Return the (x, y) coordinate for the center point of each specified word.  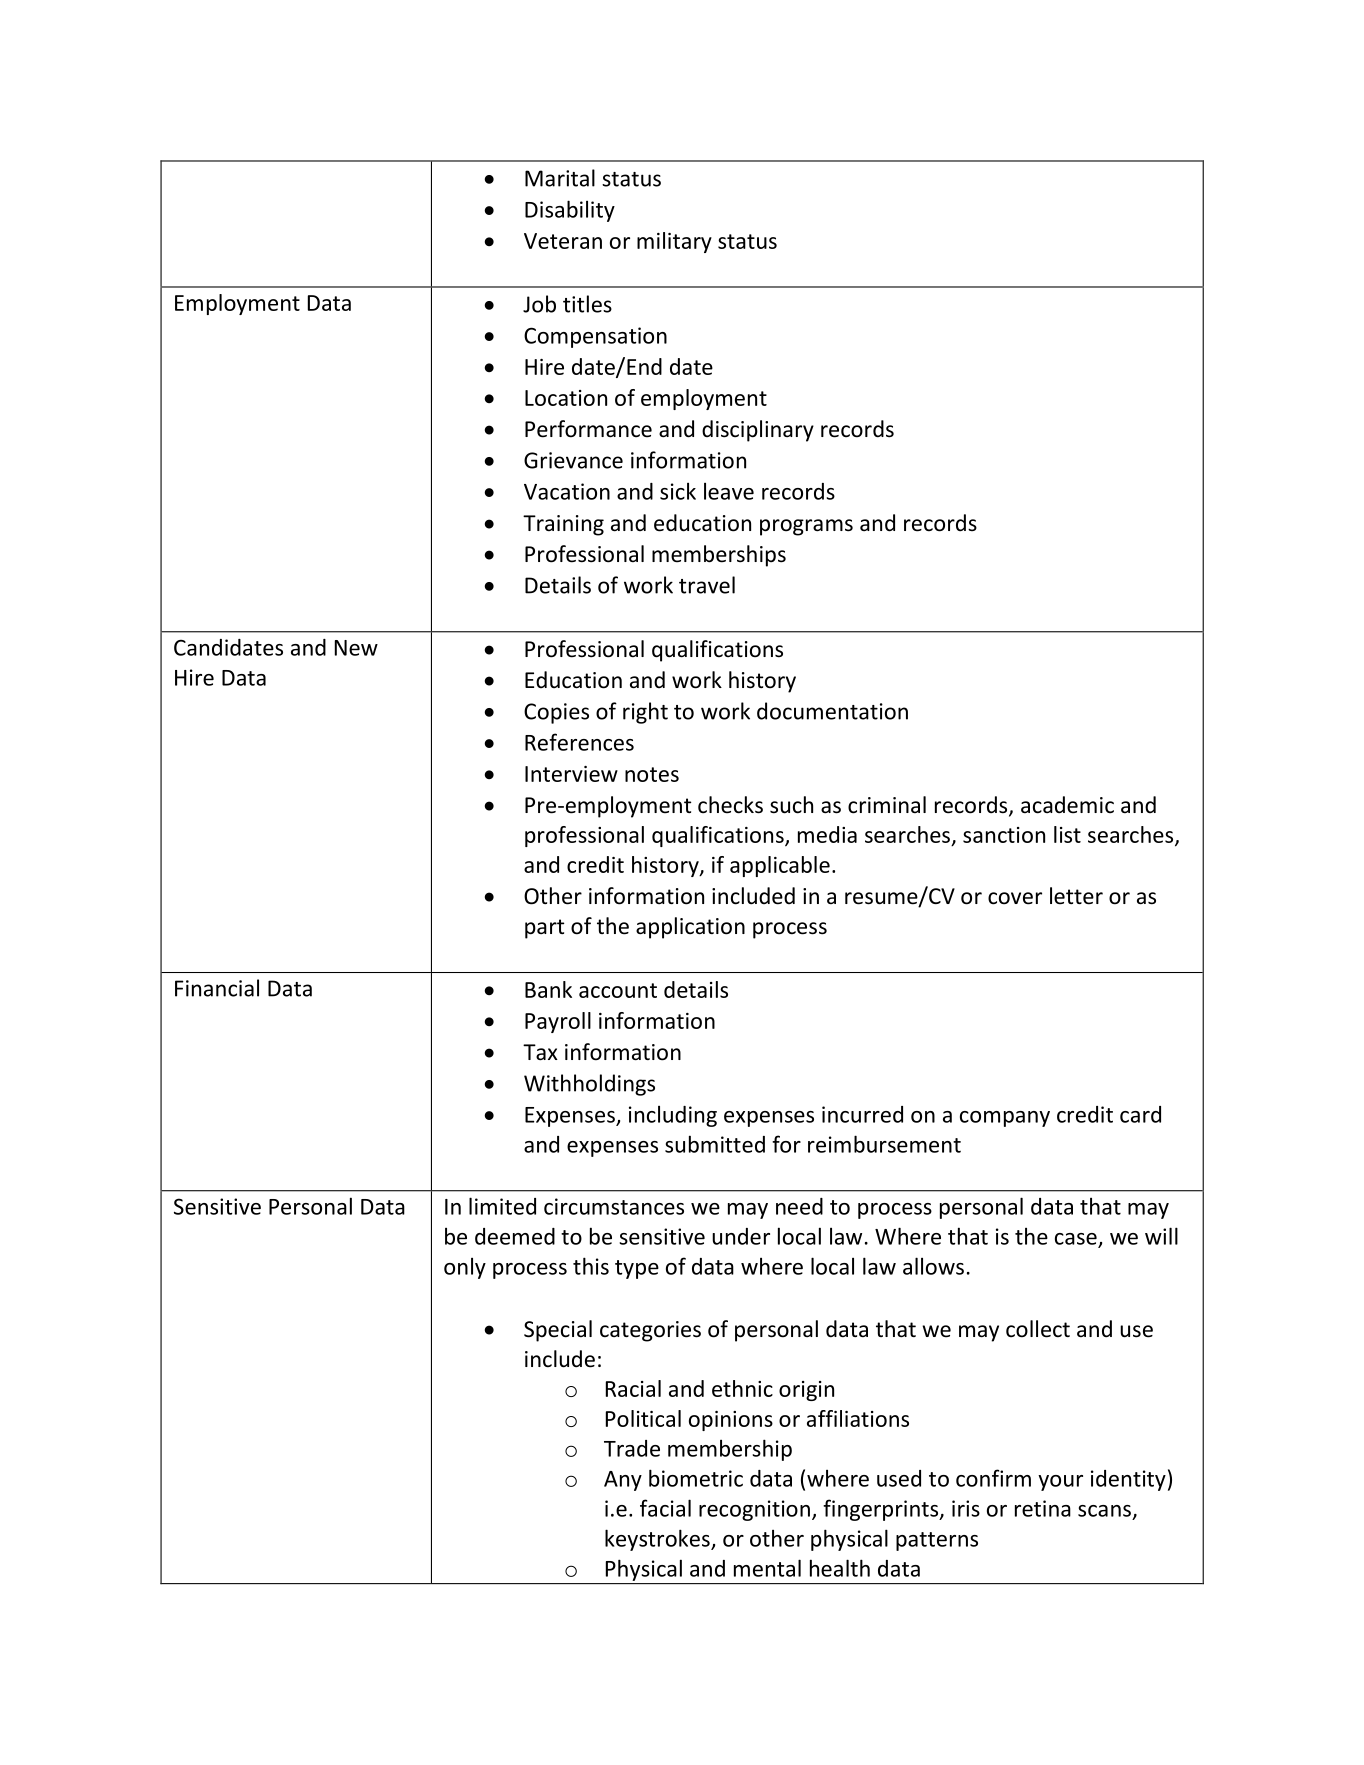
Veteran (563, 241)
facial (665, 1508)
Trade (632, 1448)
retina (1043, 1508)
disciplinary (758, 431)
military (674, 242)
